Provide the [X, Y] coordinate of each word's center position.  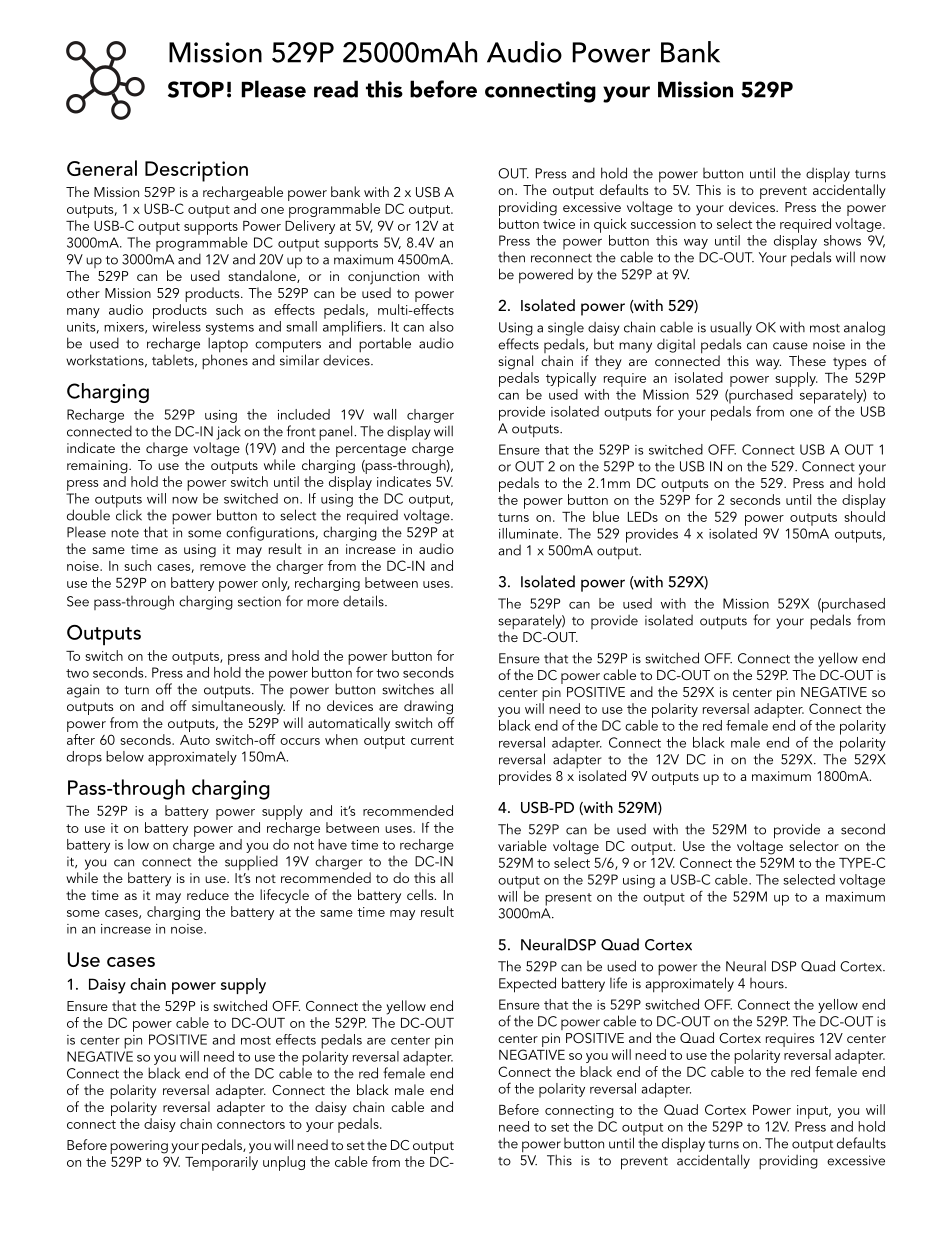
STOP [196, 89]
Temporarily [221, 1163]
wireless [176, 325]
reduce [208, 894]
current [432, 740]
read [336, 89]
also [441, 326]
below [125, 756]
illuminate [528, 533]
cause [790, 346]
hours [768, 983]
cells [421, 894]
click [129, 514]
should [864, 516]
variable [522, 845]
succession [663, 224]
